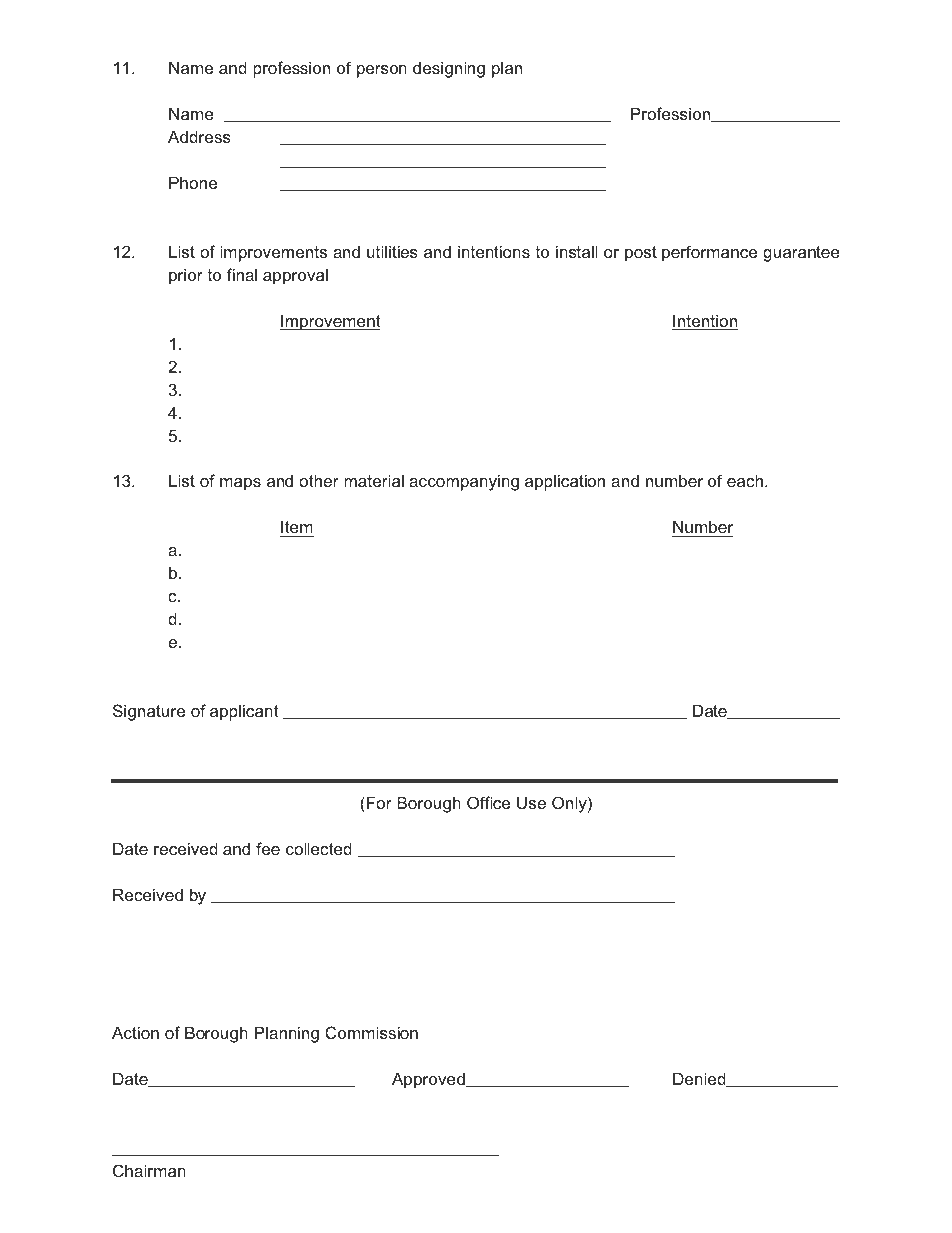  I want to click on Chairman, so click(149, 1170).
